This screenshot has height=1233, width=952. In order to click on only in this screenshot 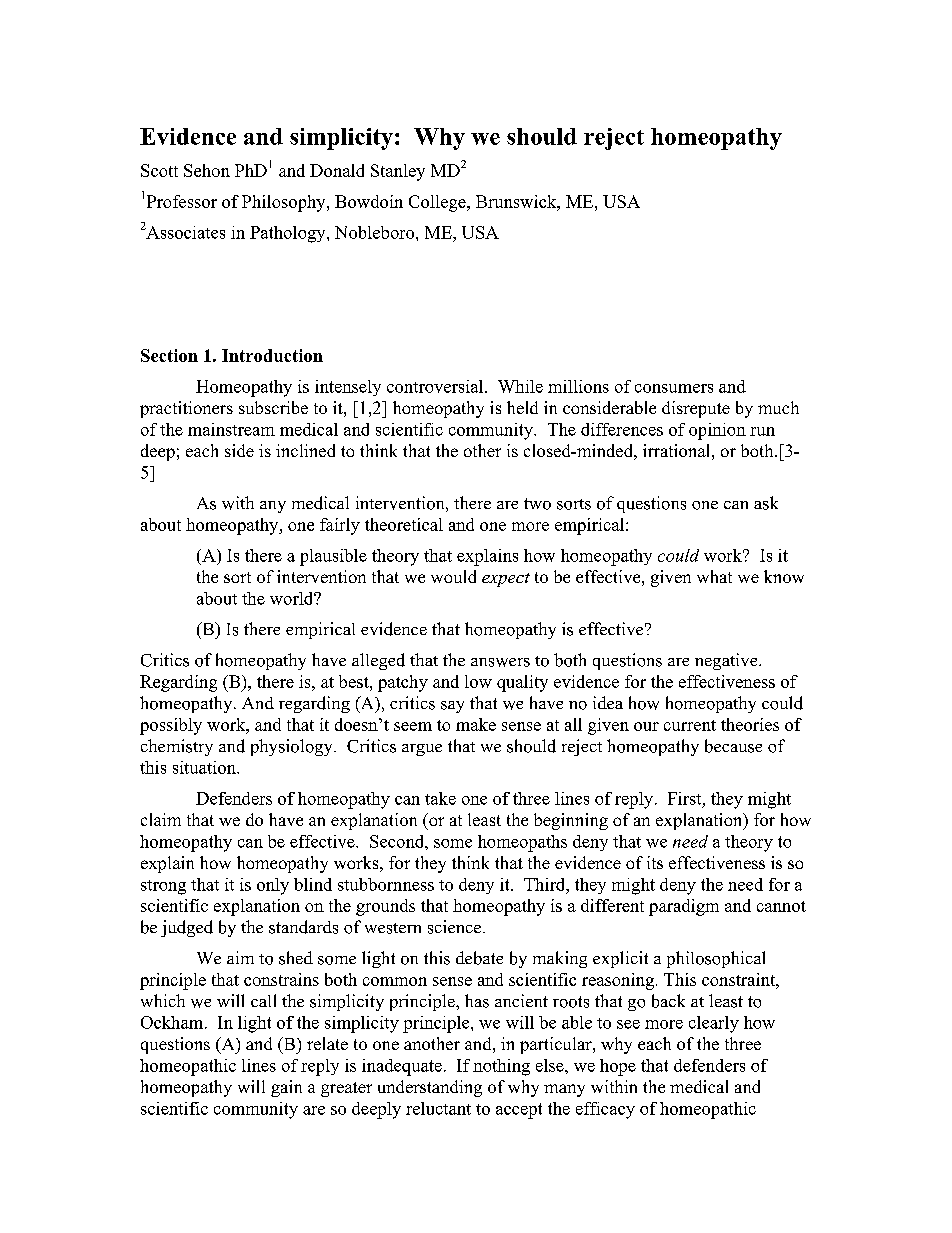, I will do `click(273, 886)`.
